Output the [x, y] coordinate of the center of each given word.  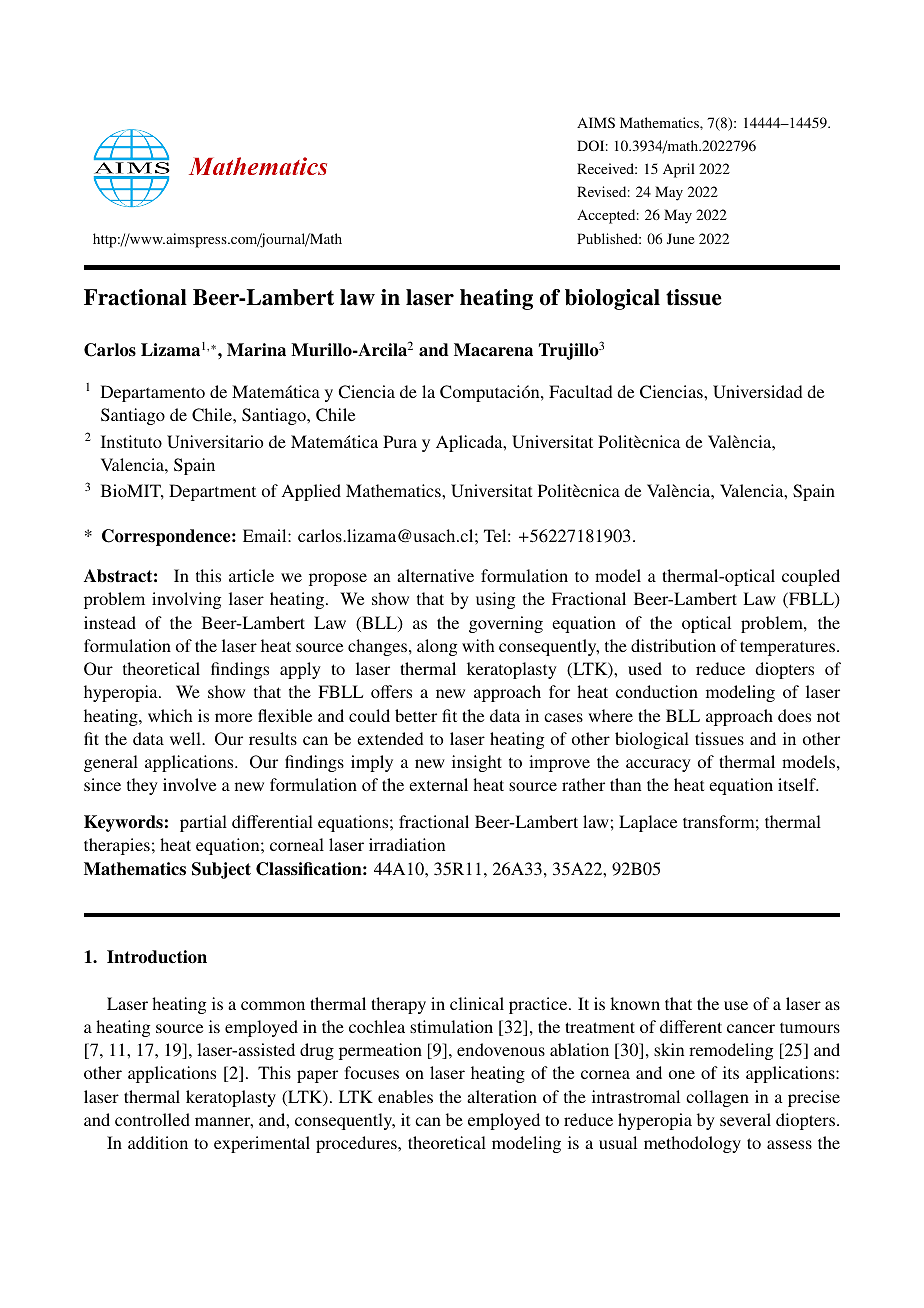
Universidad [758, 392]
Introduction [157, 957]
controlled [152, 1119]
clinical [477, 1003]
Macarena [493, 350]
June [680, 238]
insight [477, 763]
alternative [435, 575]
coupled [811, 577]
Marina [256, 350]
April [679, 170]
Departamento [153, 393]
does [794, 715]
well [186, 738]
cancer [751, 1028]
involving [186, 600]
